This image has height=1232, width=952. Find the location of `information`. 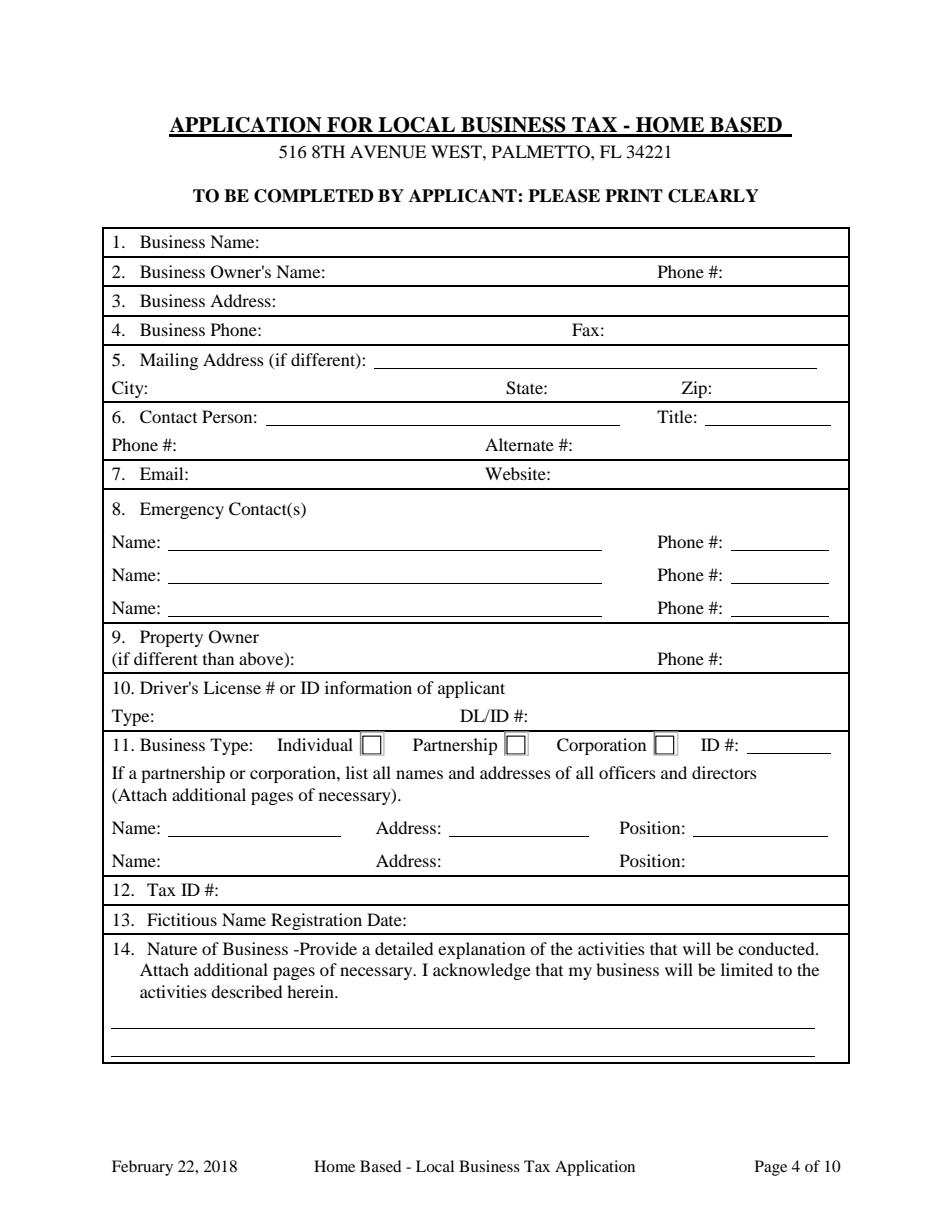

information is located at coordinates (368, 687).
